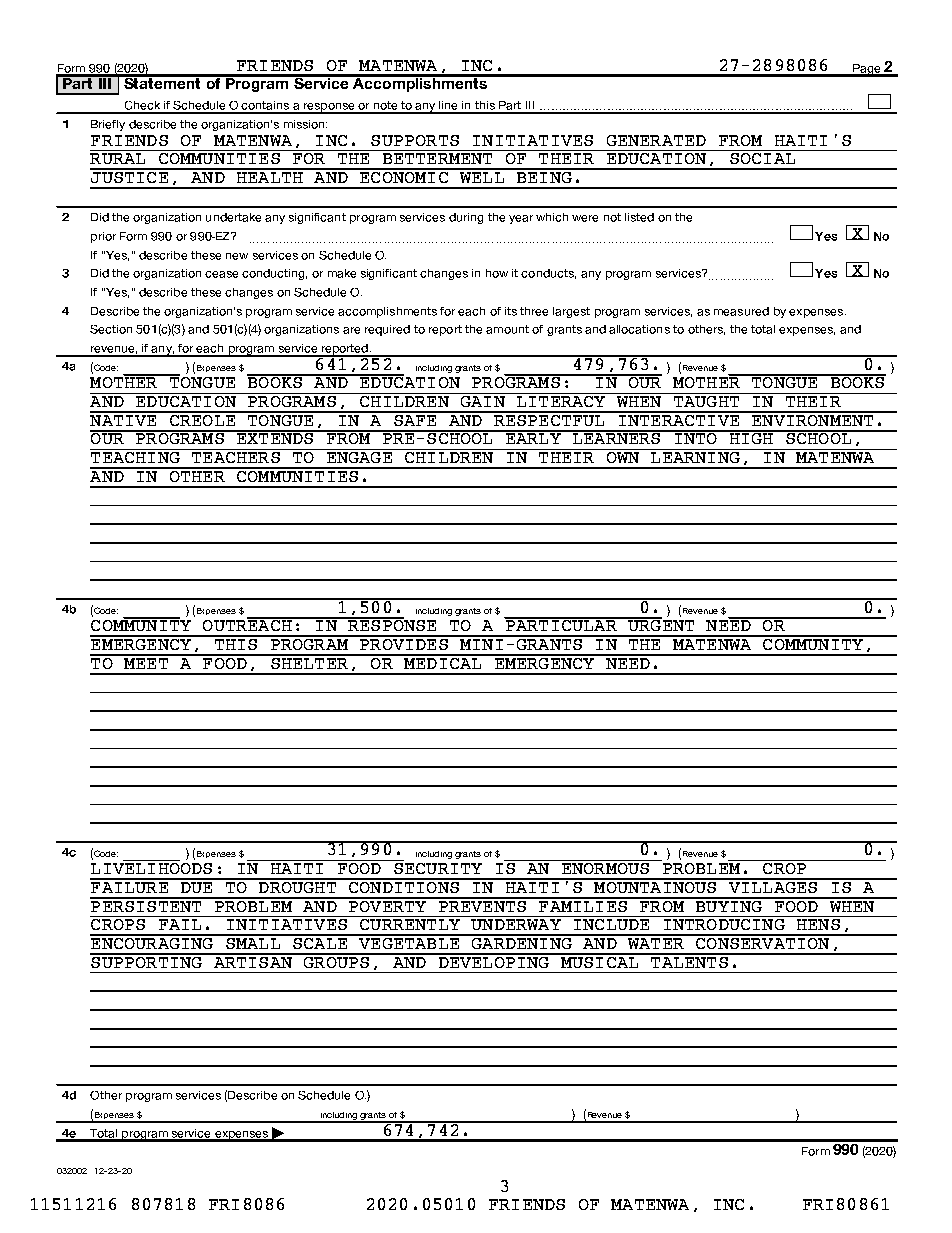 The image size is (952, 1233). I want to click on SUPPORTS, so click(415, 140).
